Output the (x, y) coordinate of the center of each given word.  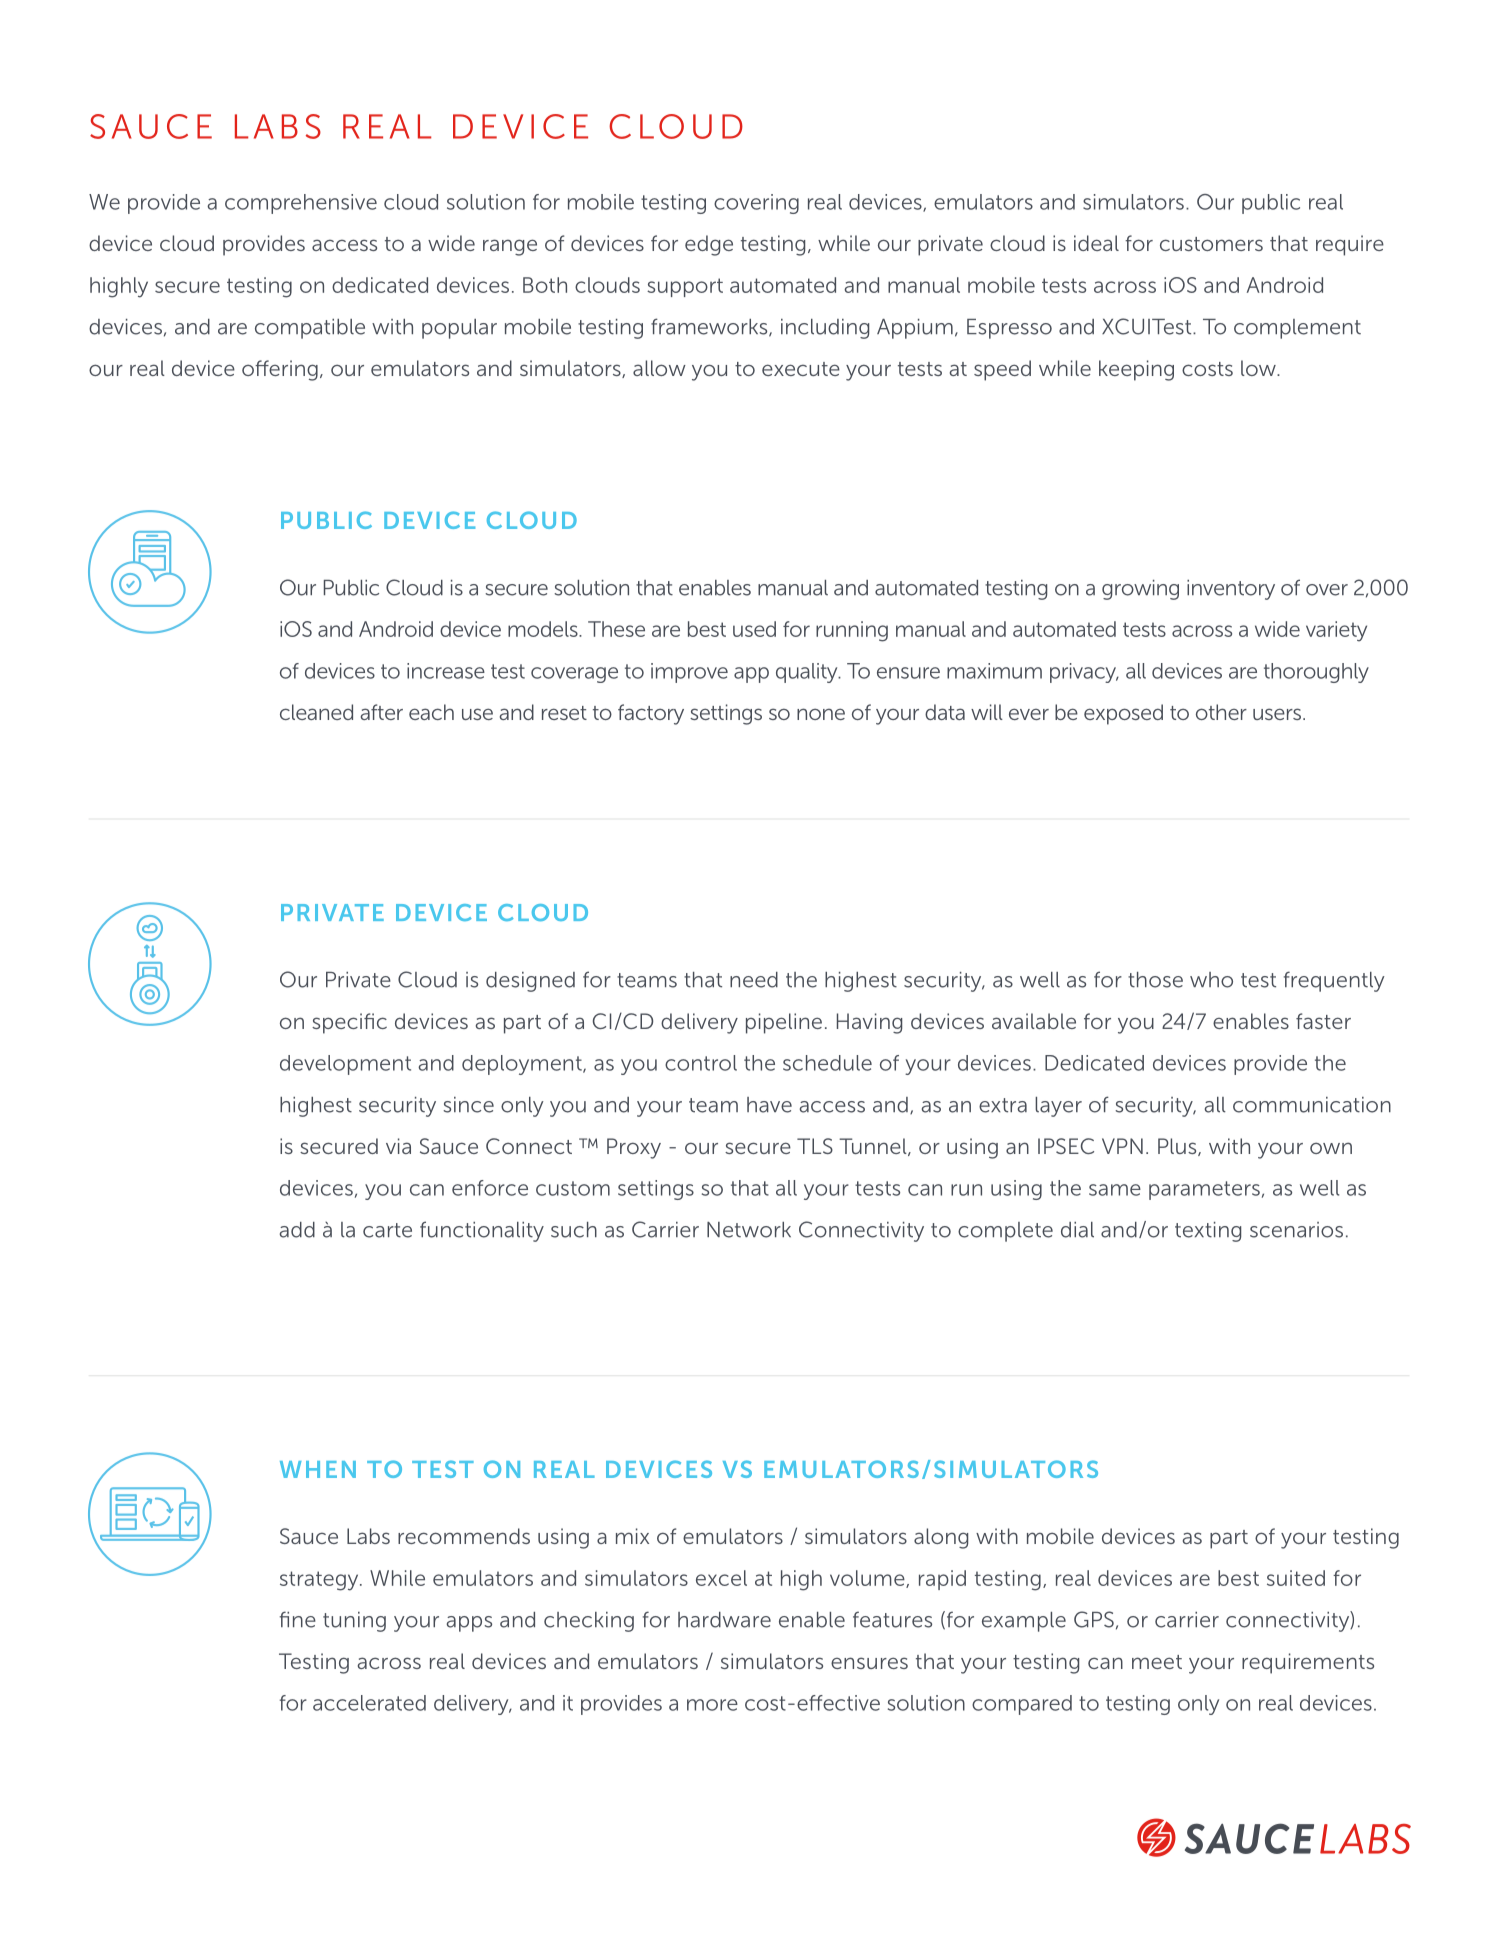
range (510, 247)
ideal (1096, 243)
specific (349, 1023)
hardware (724, 1620)
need (754, 980)
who (1211, 980)
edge (709, 245)
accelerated (369, 1703)
